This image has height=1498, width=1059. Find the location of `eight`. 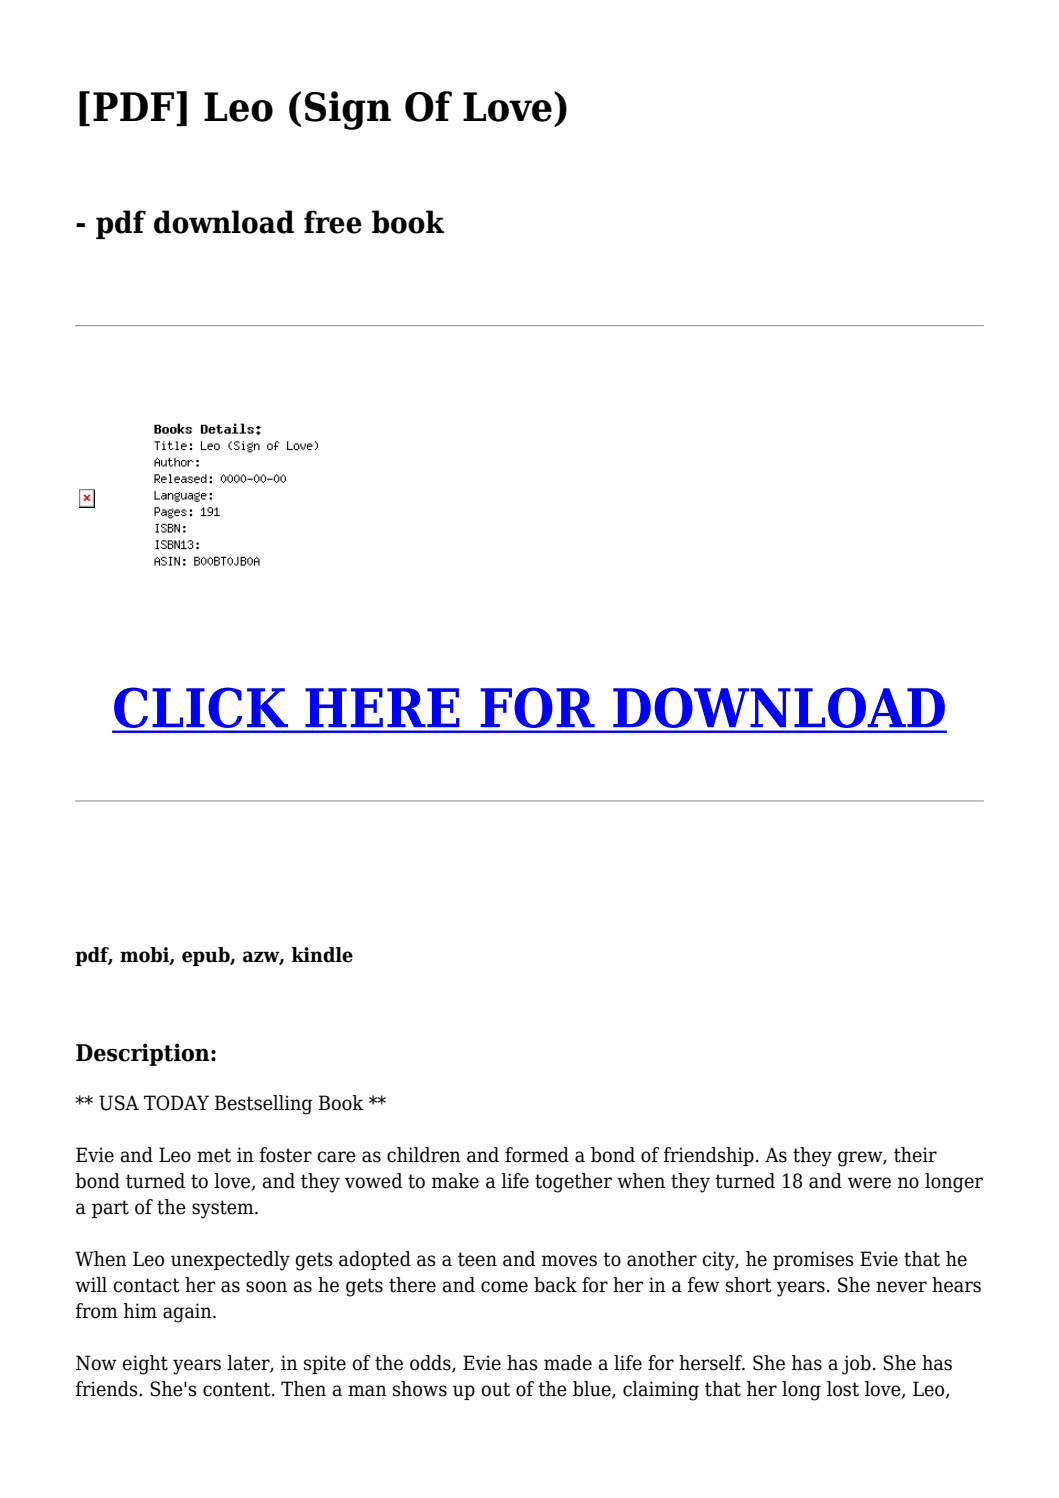

eight is located at coordinates (145, 1365).
